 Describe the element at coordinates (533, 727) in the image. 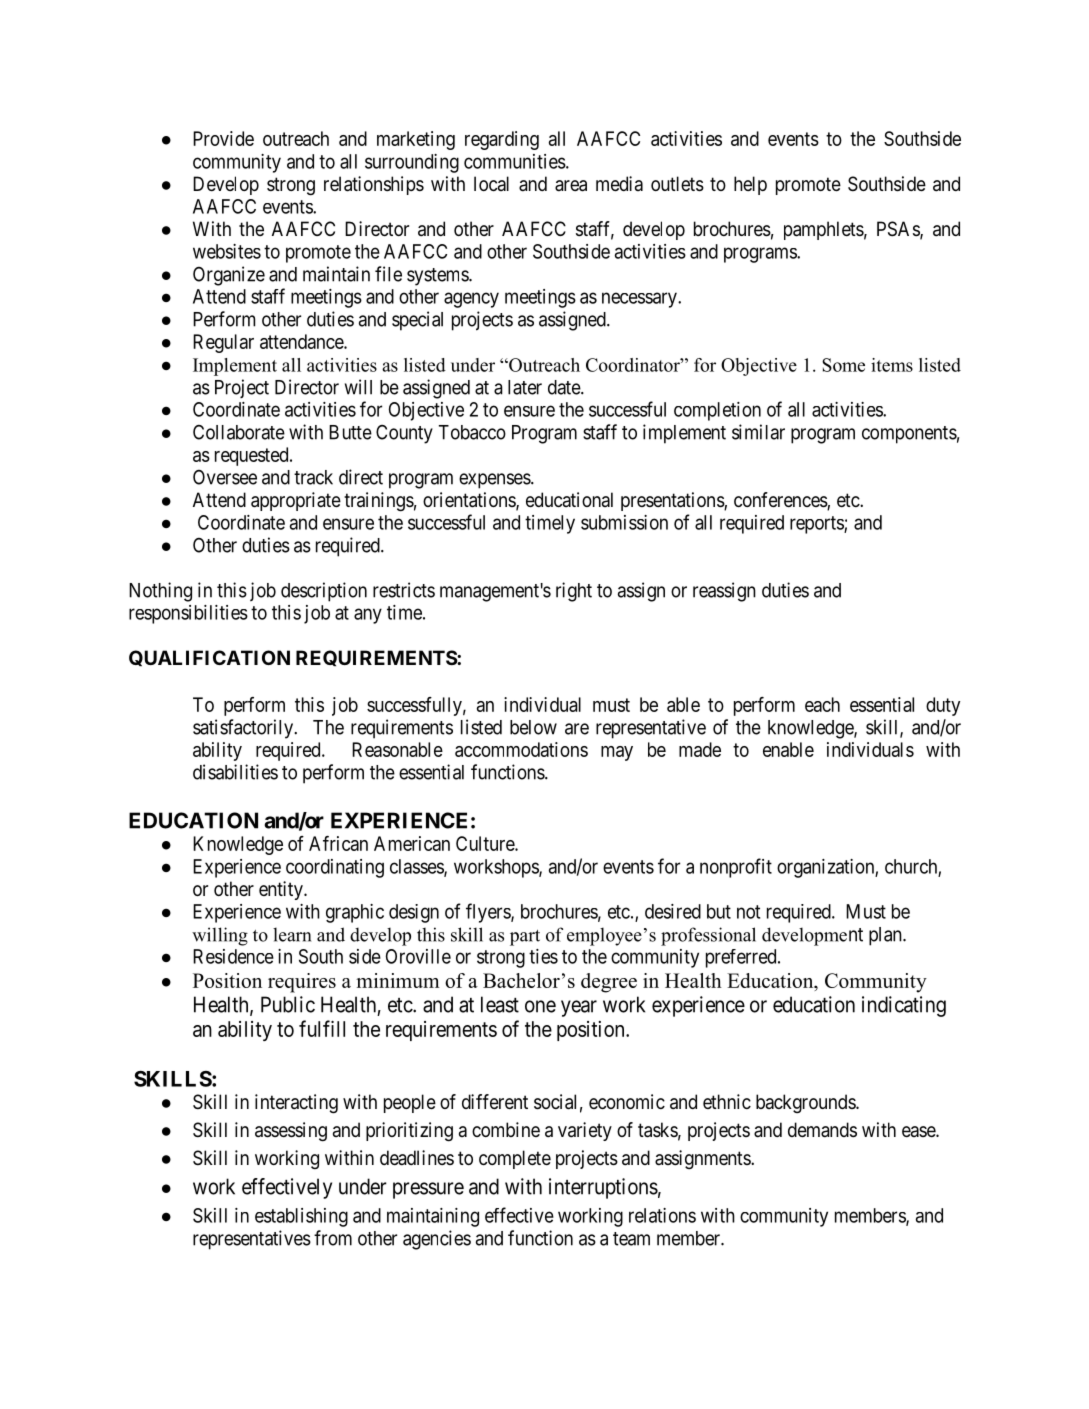

I see `below` at that location.
